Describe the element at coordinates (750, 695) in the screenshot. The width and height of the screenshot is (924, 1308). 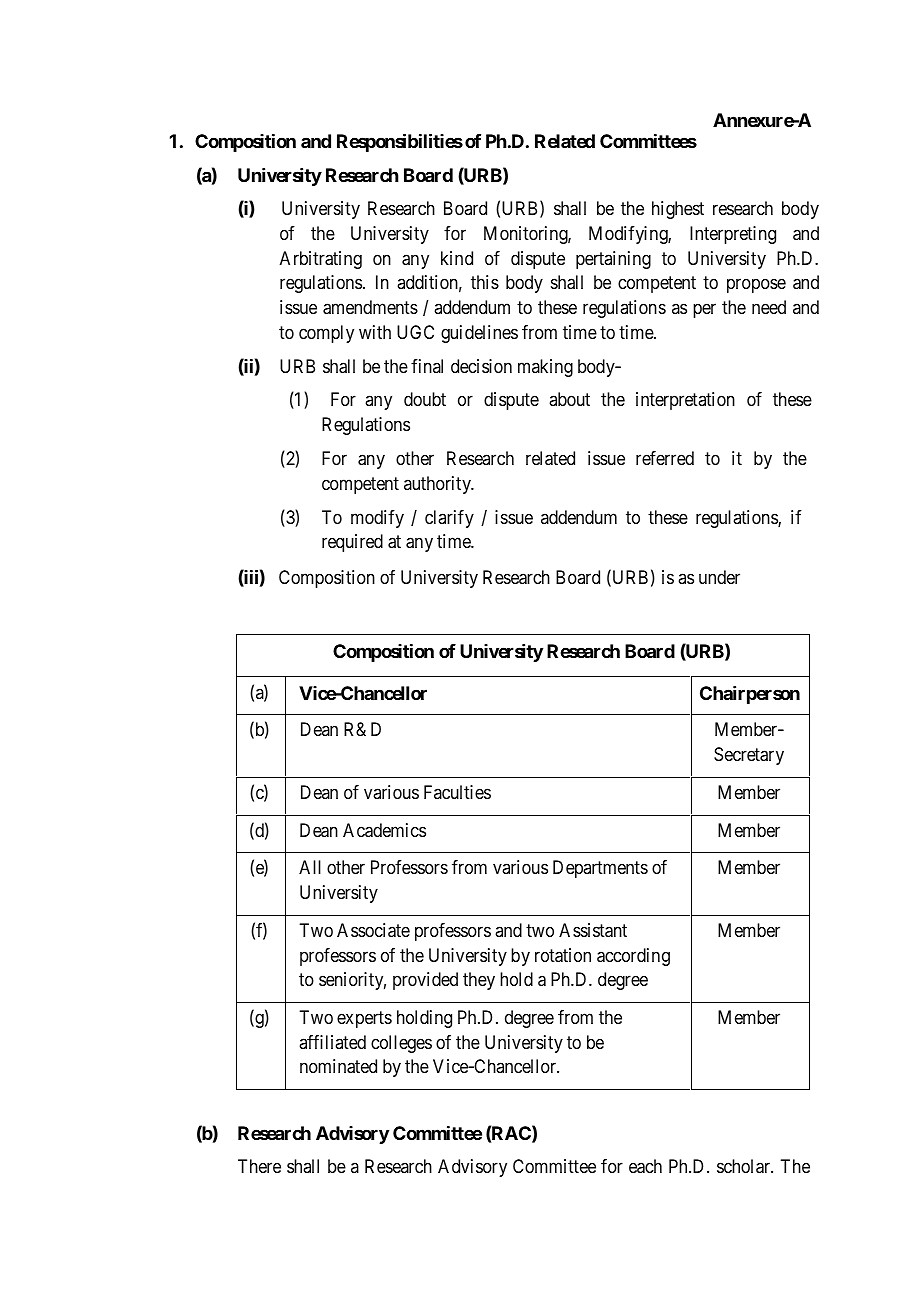
I see `Chairperson` at that location.
